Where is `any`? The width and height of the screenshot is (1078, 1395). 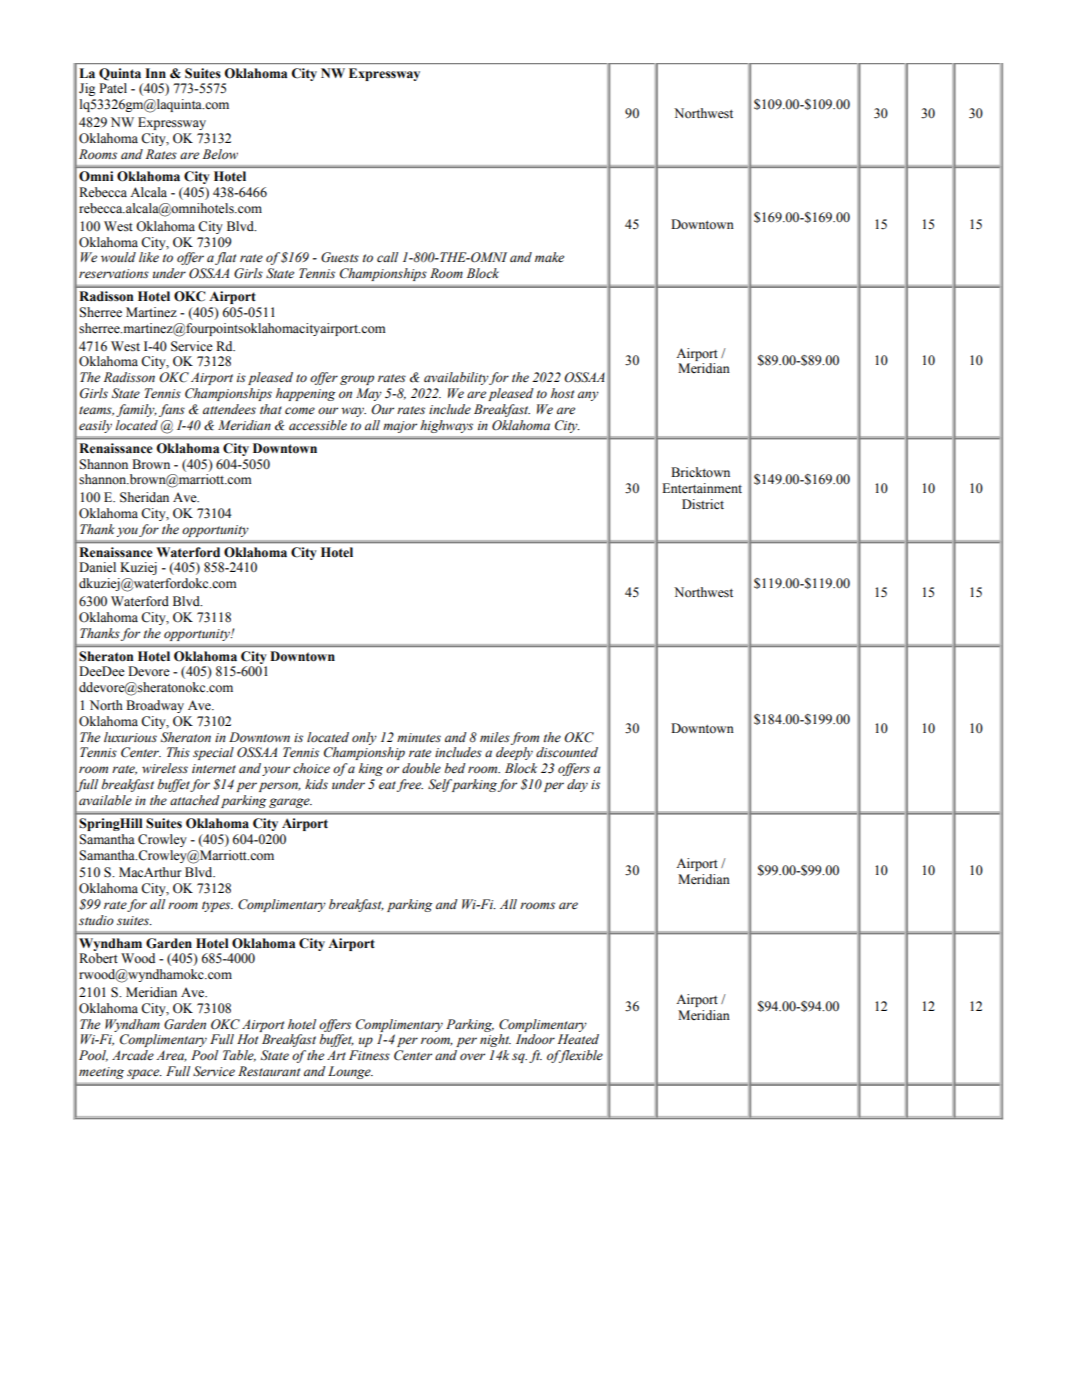
any is located at coordinates (588, 396).
